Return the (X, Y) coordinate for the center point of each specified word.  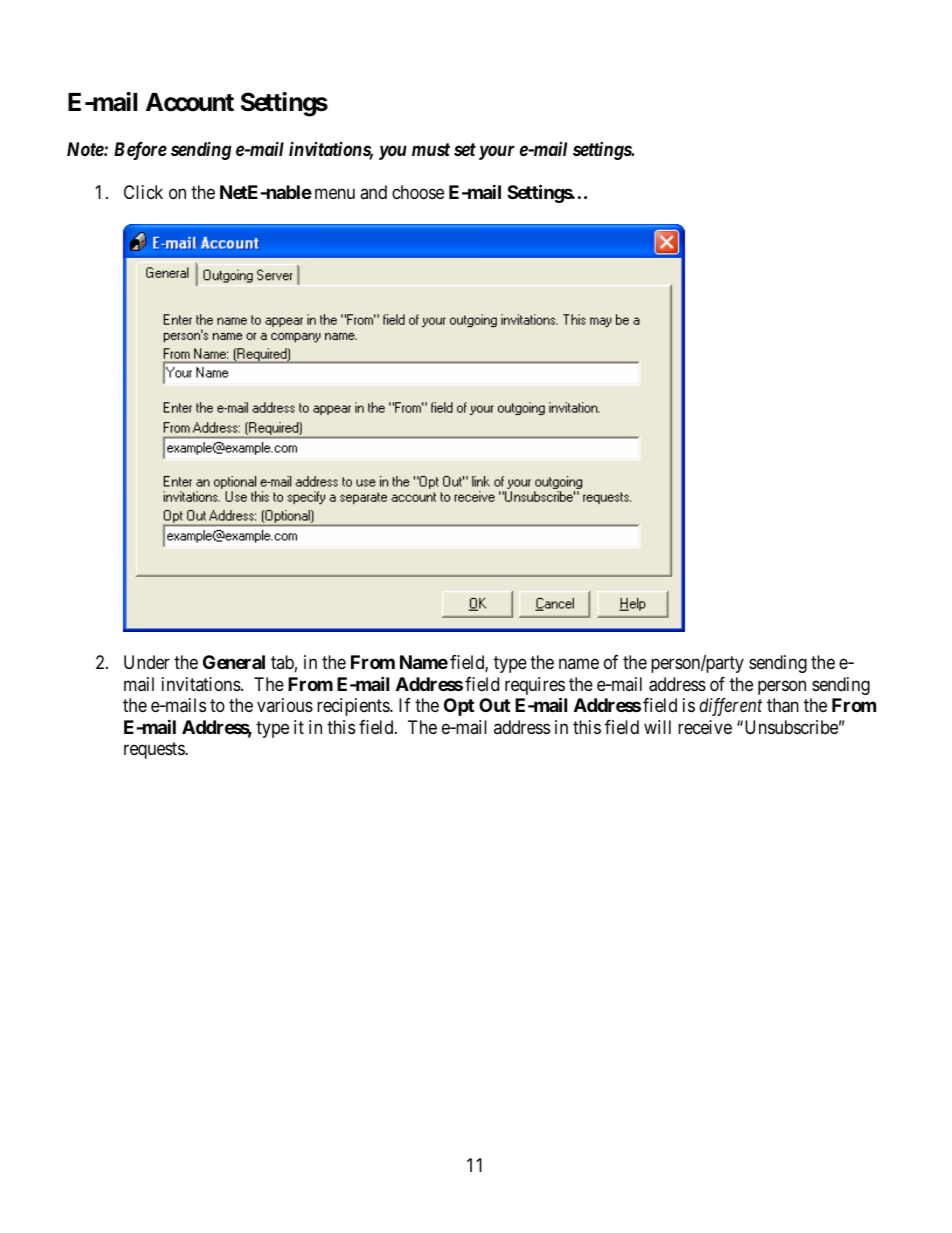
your (497, 152)
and (373, 192)
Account (190, 102)
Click (143, 192)
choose (418, 192)
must (431, 149)
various (285, 705)
